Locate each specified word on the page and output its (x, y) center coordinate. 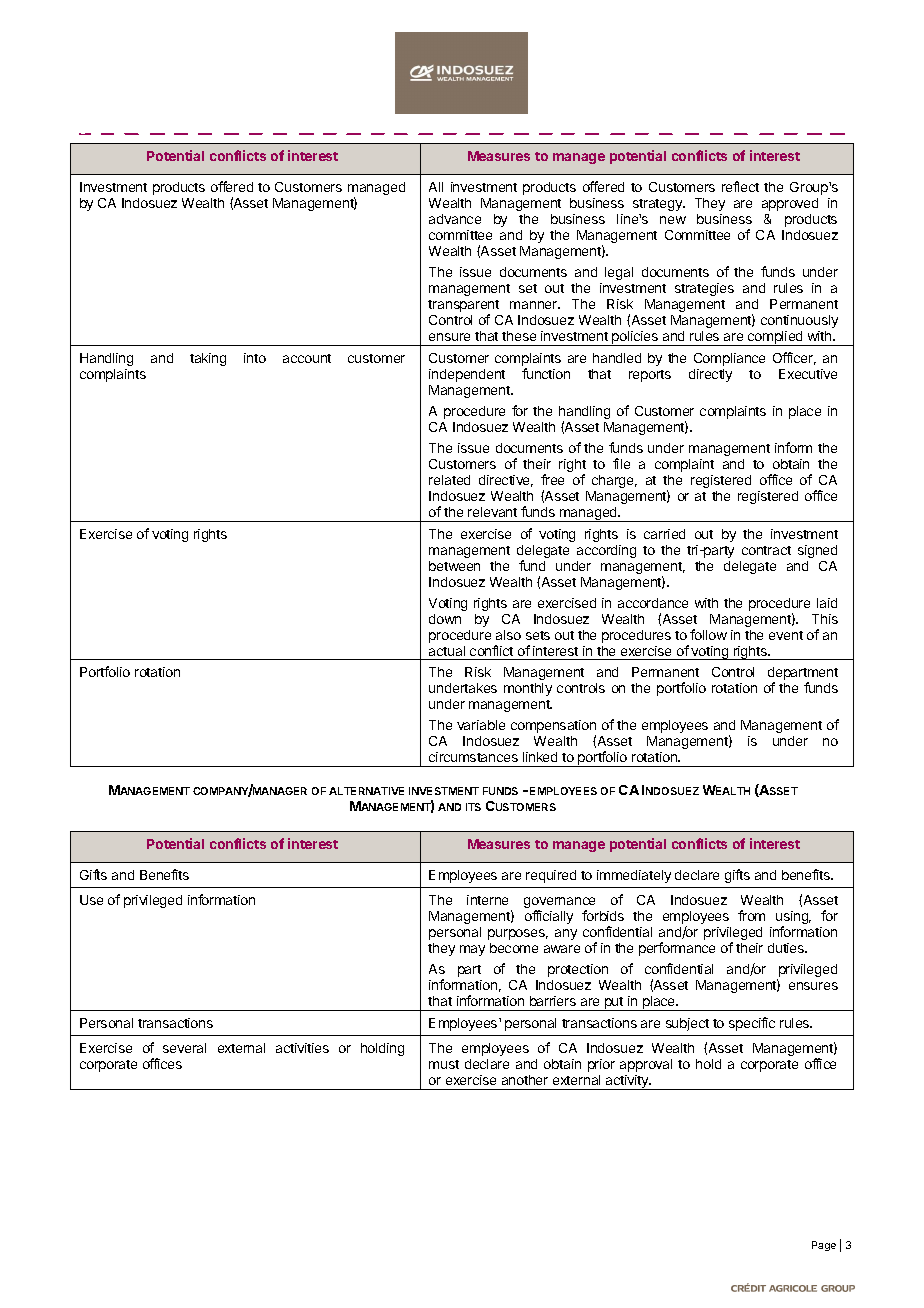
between (454, 566)
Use (91, 900)
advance (455, 219)
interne (487, 900)
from (751, 915)
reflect (740, 186)
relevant (492, 512)
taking (208, 359)
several (184, 1048)
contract (766, 550)
